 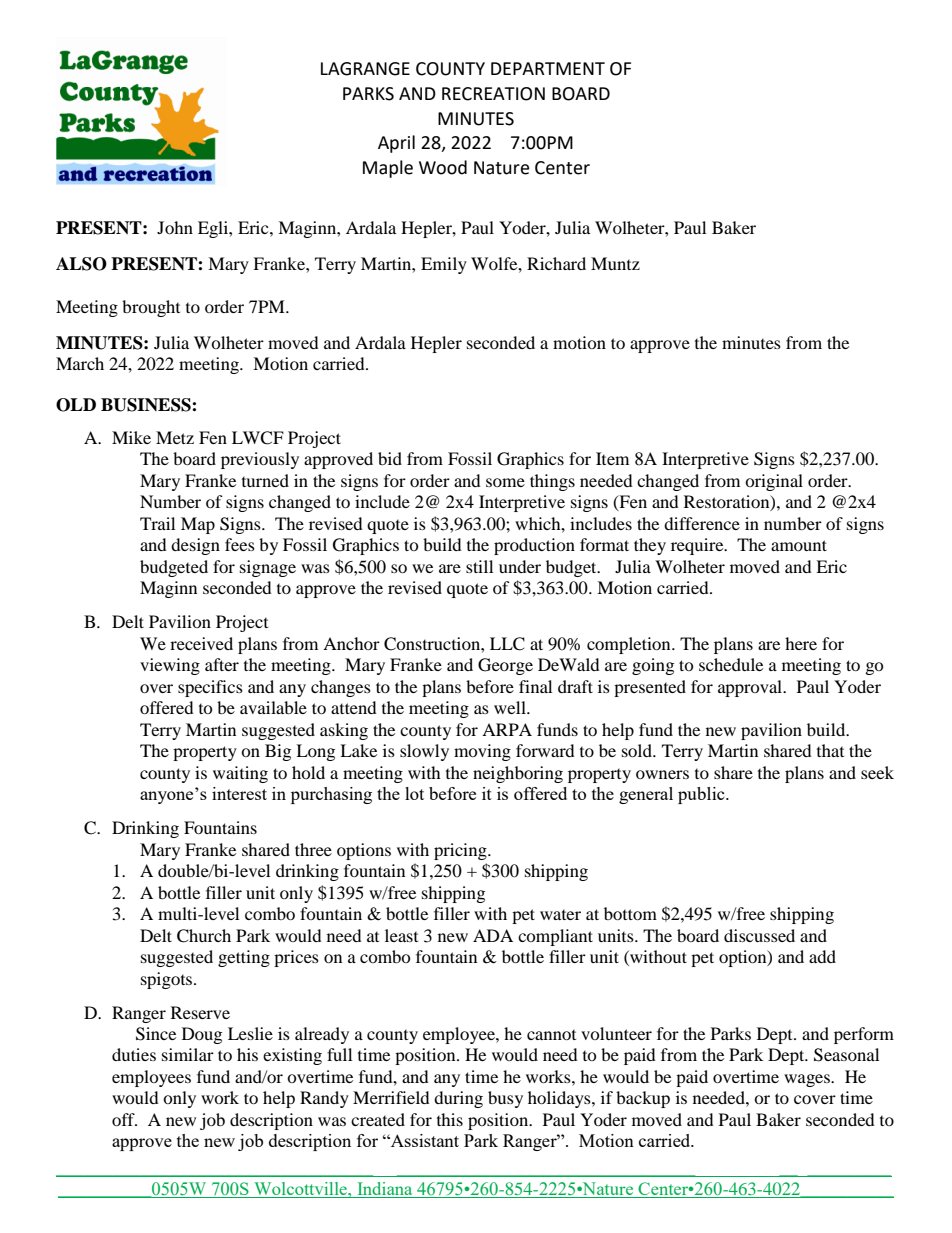 I want to click on neighboring, so click(x=518, y=774).
